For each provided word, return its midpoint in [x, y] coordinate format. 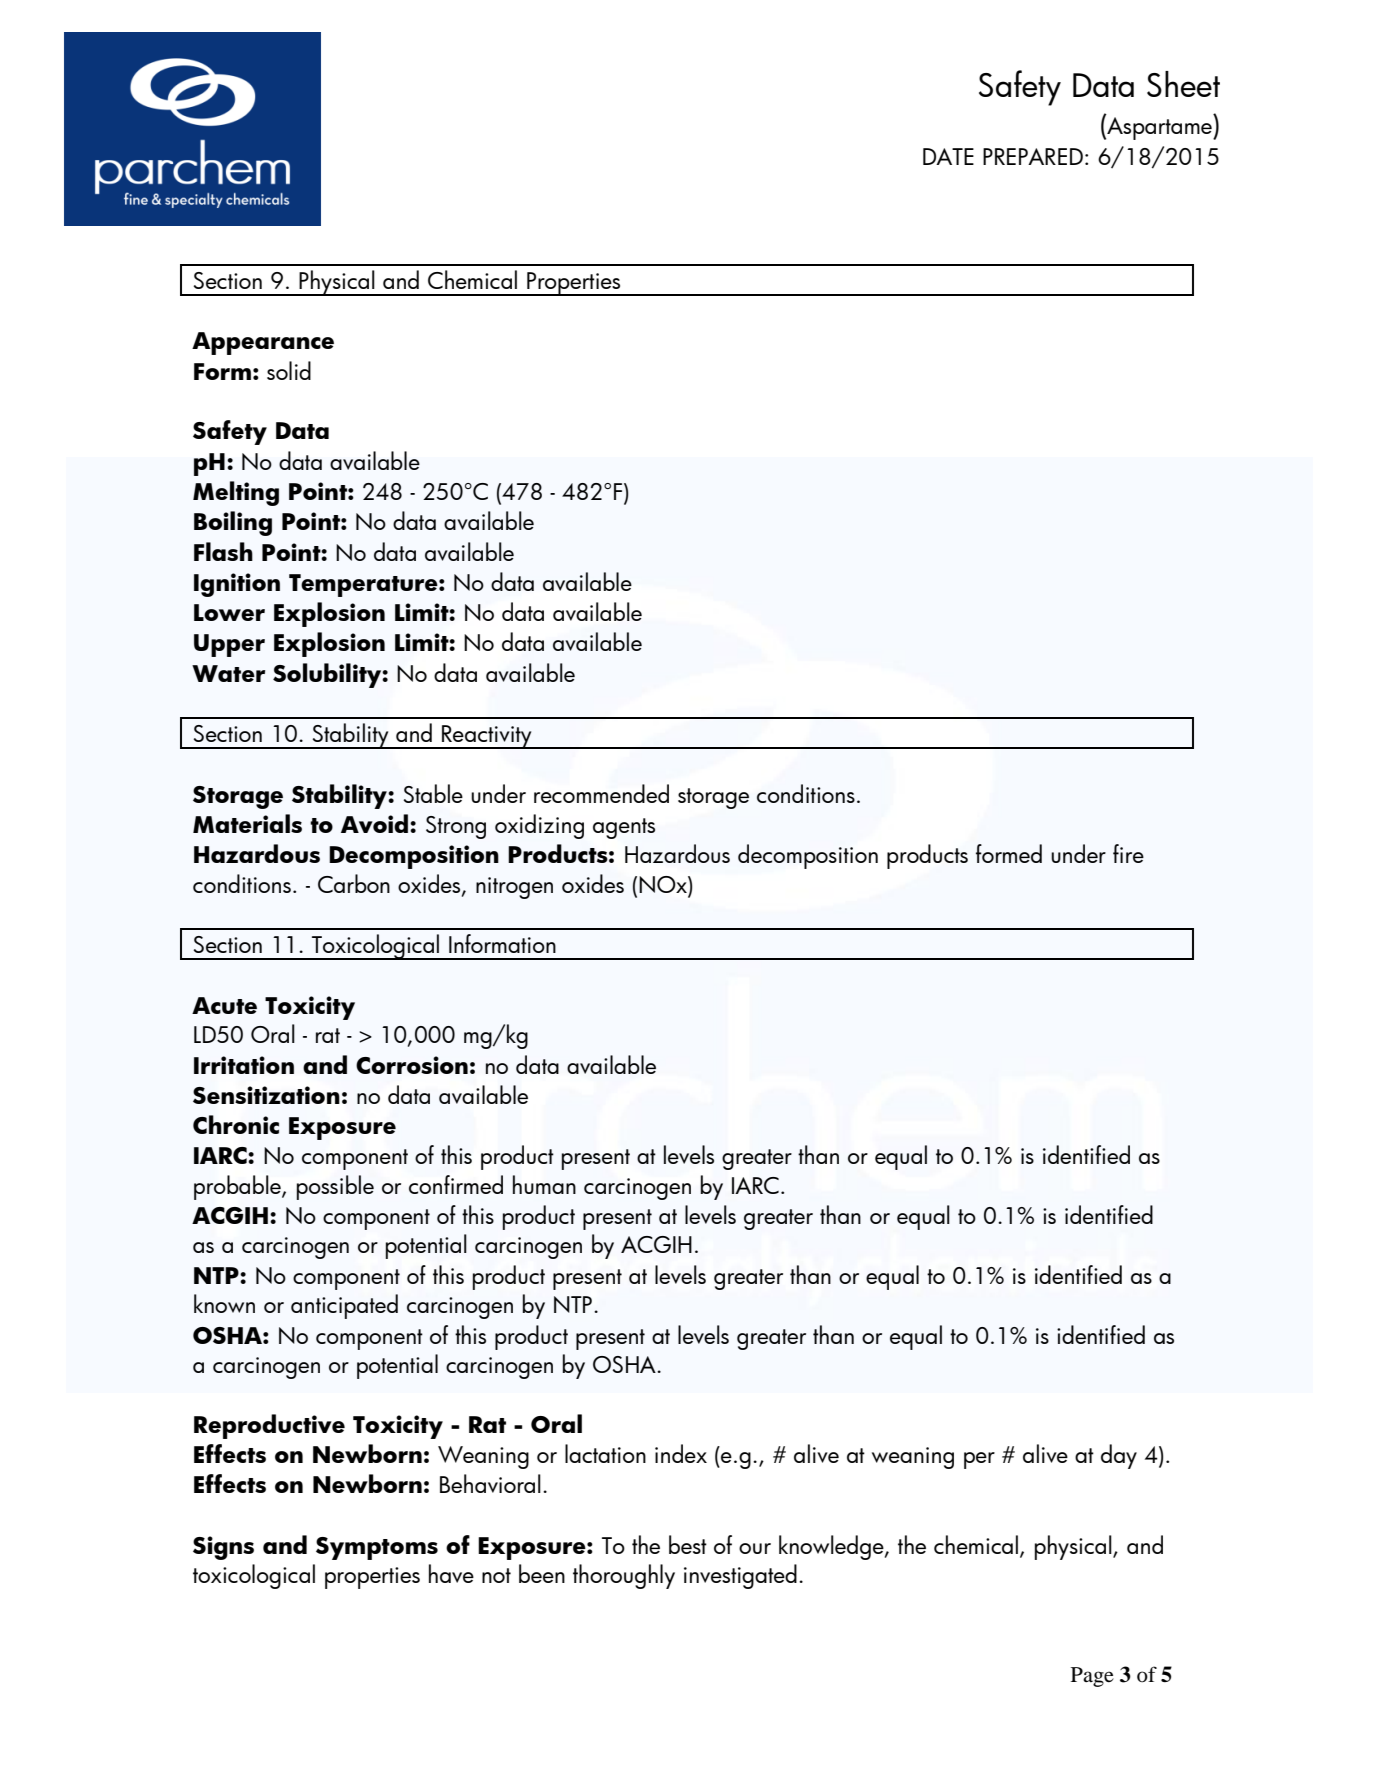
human [544, 1184]
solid [289, 370]
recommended [601, 793]
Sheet [1183, 84]
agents [624, 828]
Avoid [376, 823]
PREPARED [1033, 156]
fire [1128, 853]
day [1119, 1456]
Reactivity [487, 737]
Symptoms [377, 1548]
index [681, 1453]
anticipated [344, 1306]
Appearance [263, 343]
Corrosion [412, 1065]
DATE [948, 156]
